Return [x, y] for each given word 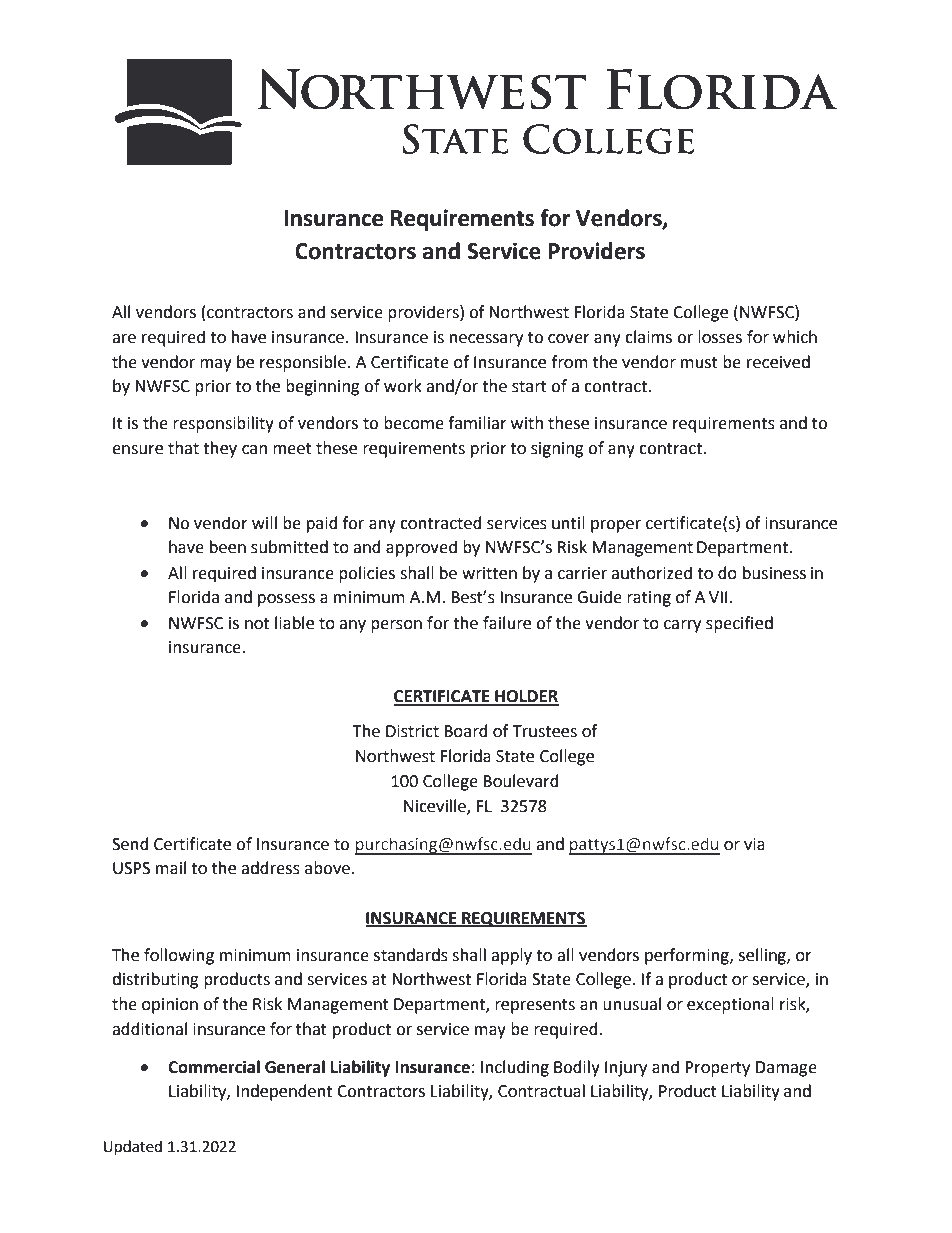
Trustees [545, 731]
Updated [133, 1148]
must [699, 363]
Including [515, 1068]
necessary [486, 340]
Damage [786, 1069]
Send [130, 844]
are [124, 339]
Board [466, 731]
